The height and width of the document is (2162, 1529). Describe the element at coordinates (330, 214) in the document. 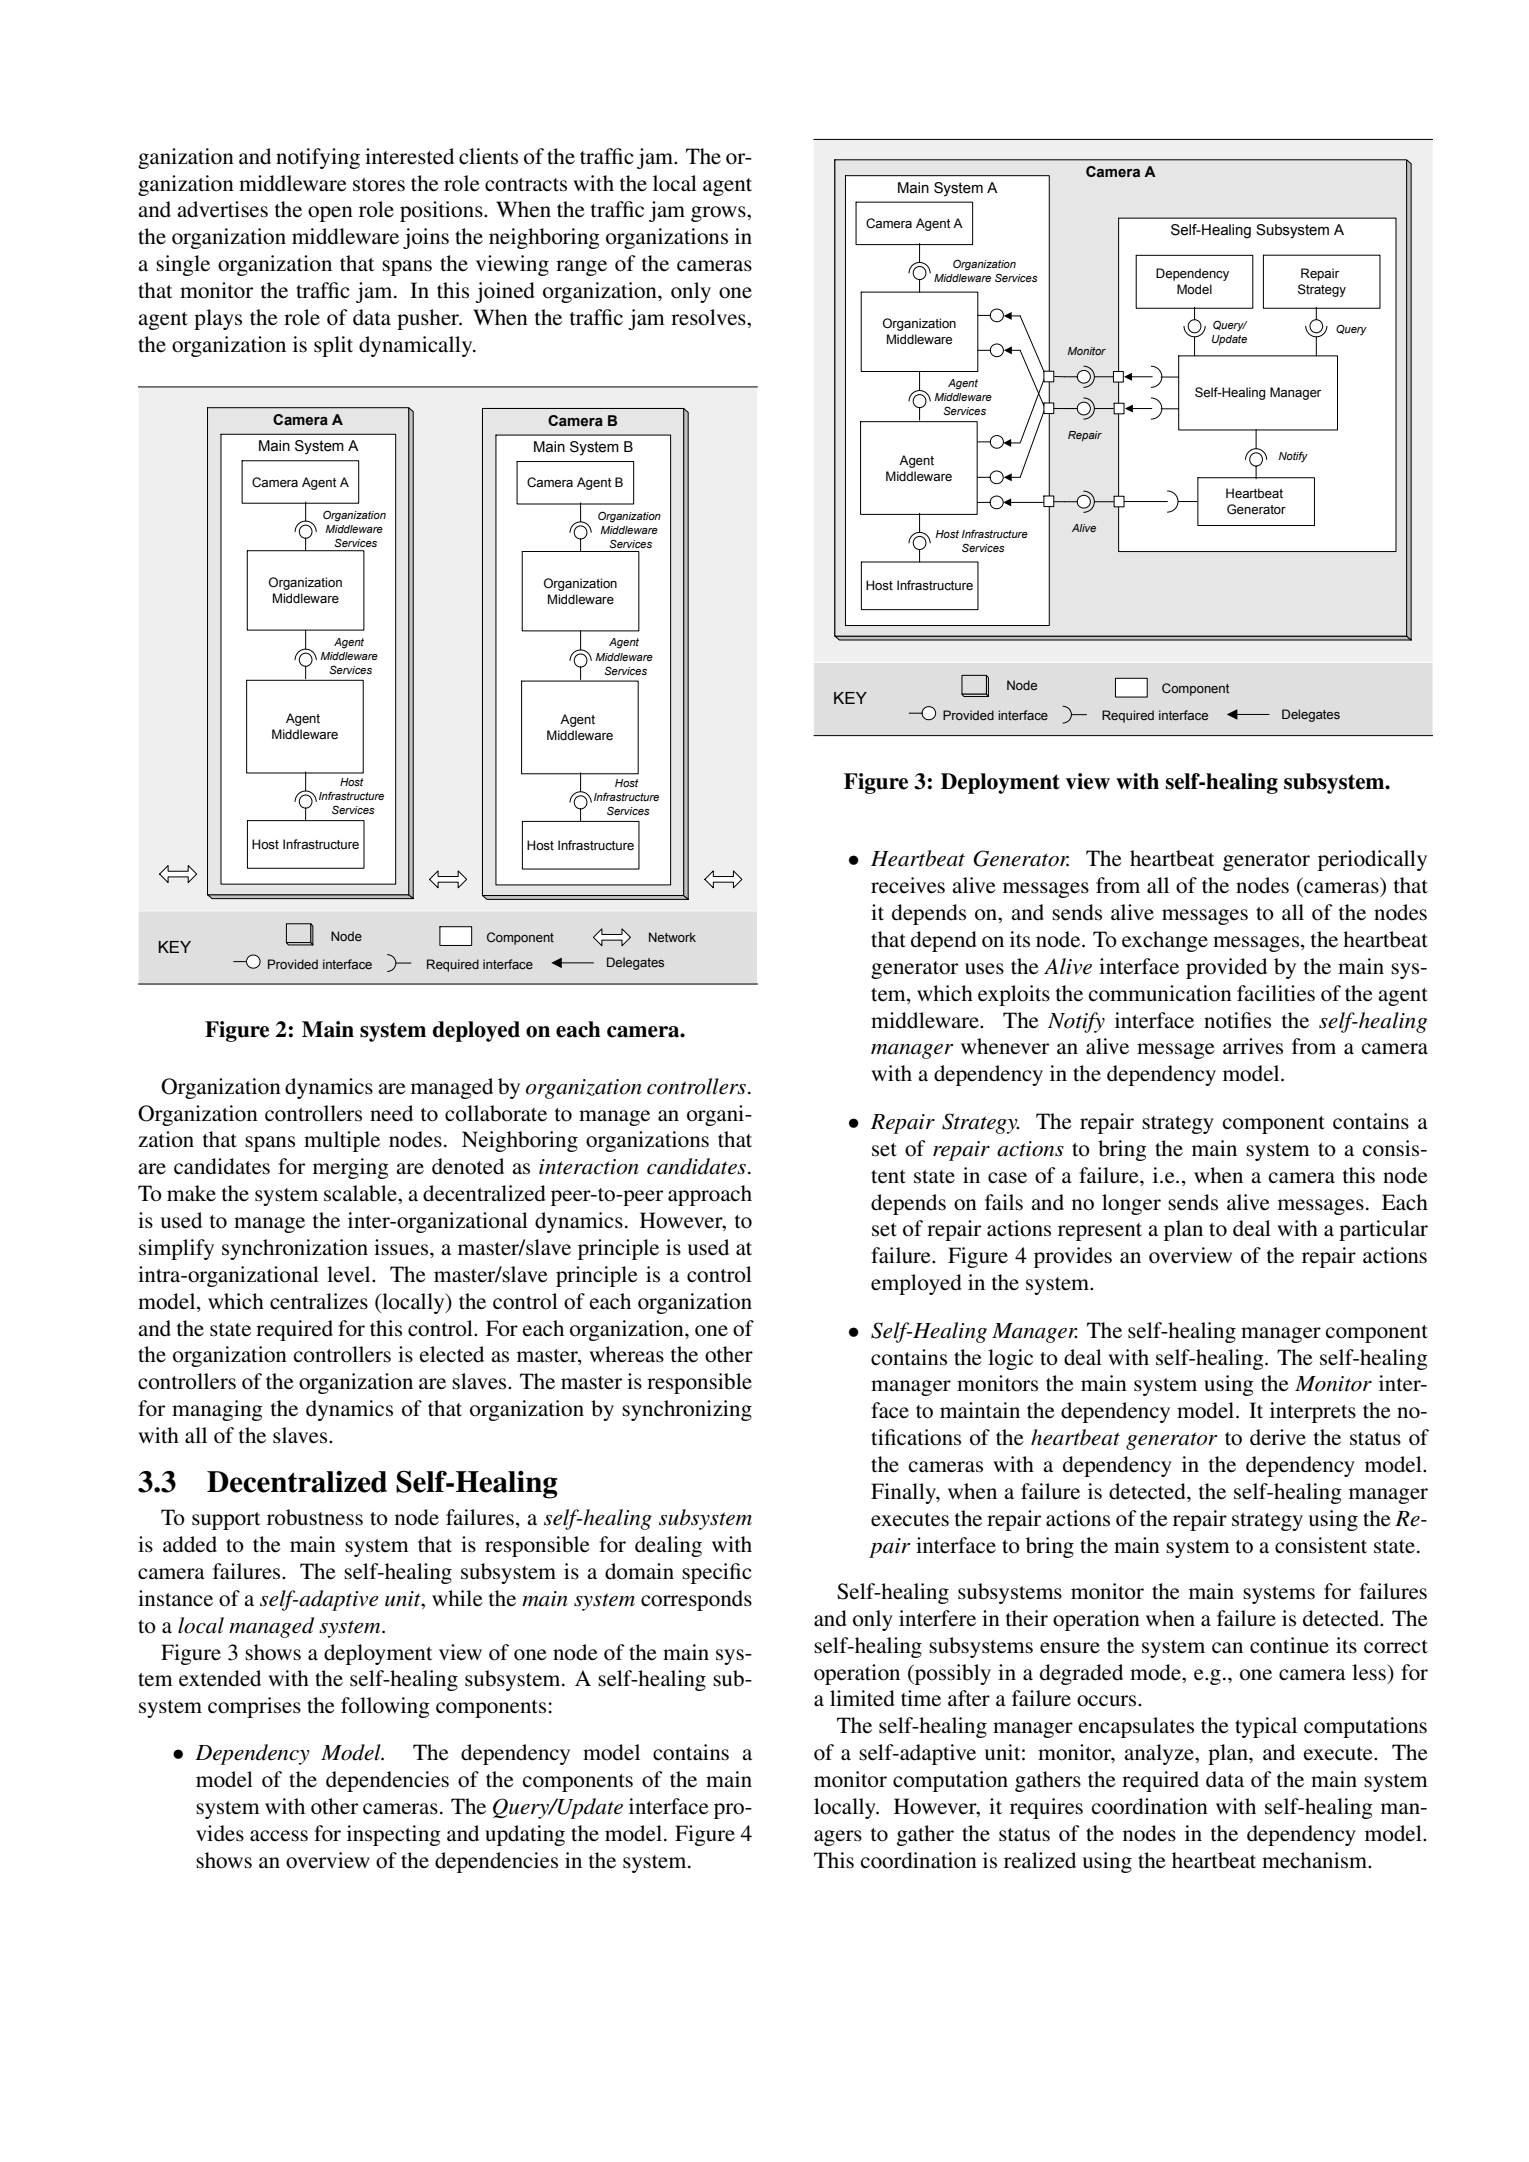

I see `open` at that location.
